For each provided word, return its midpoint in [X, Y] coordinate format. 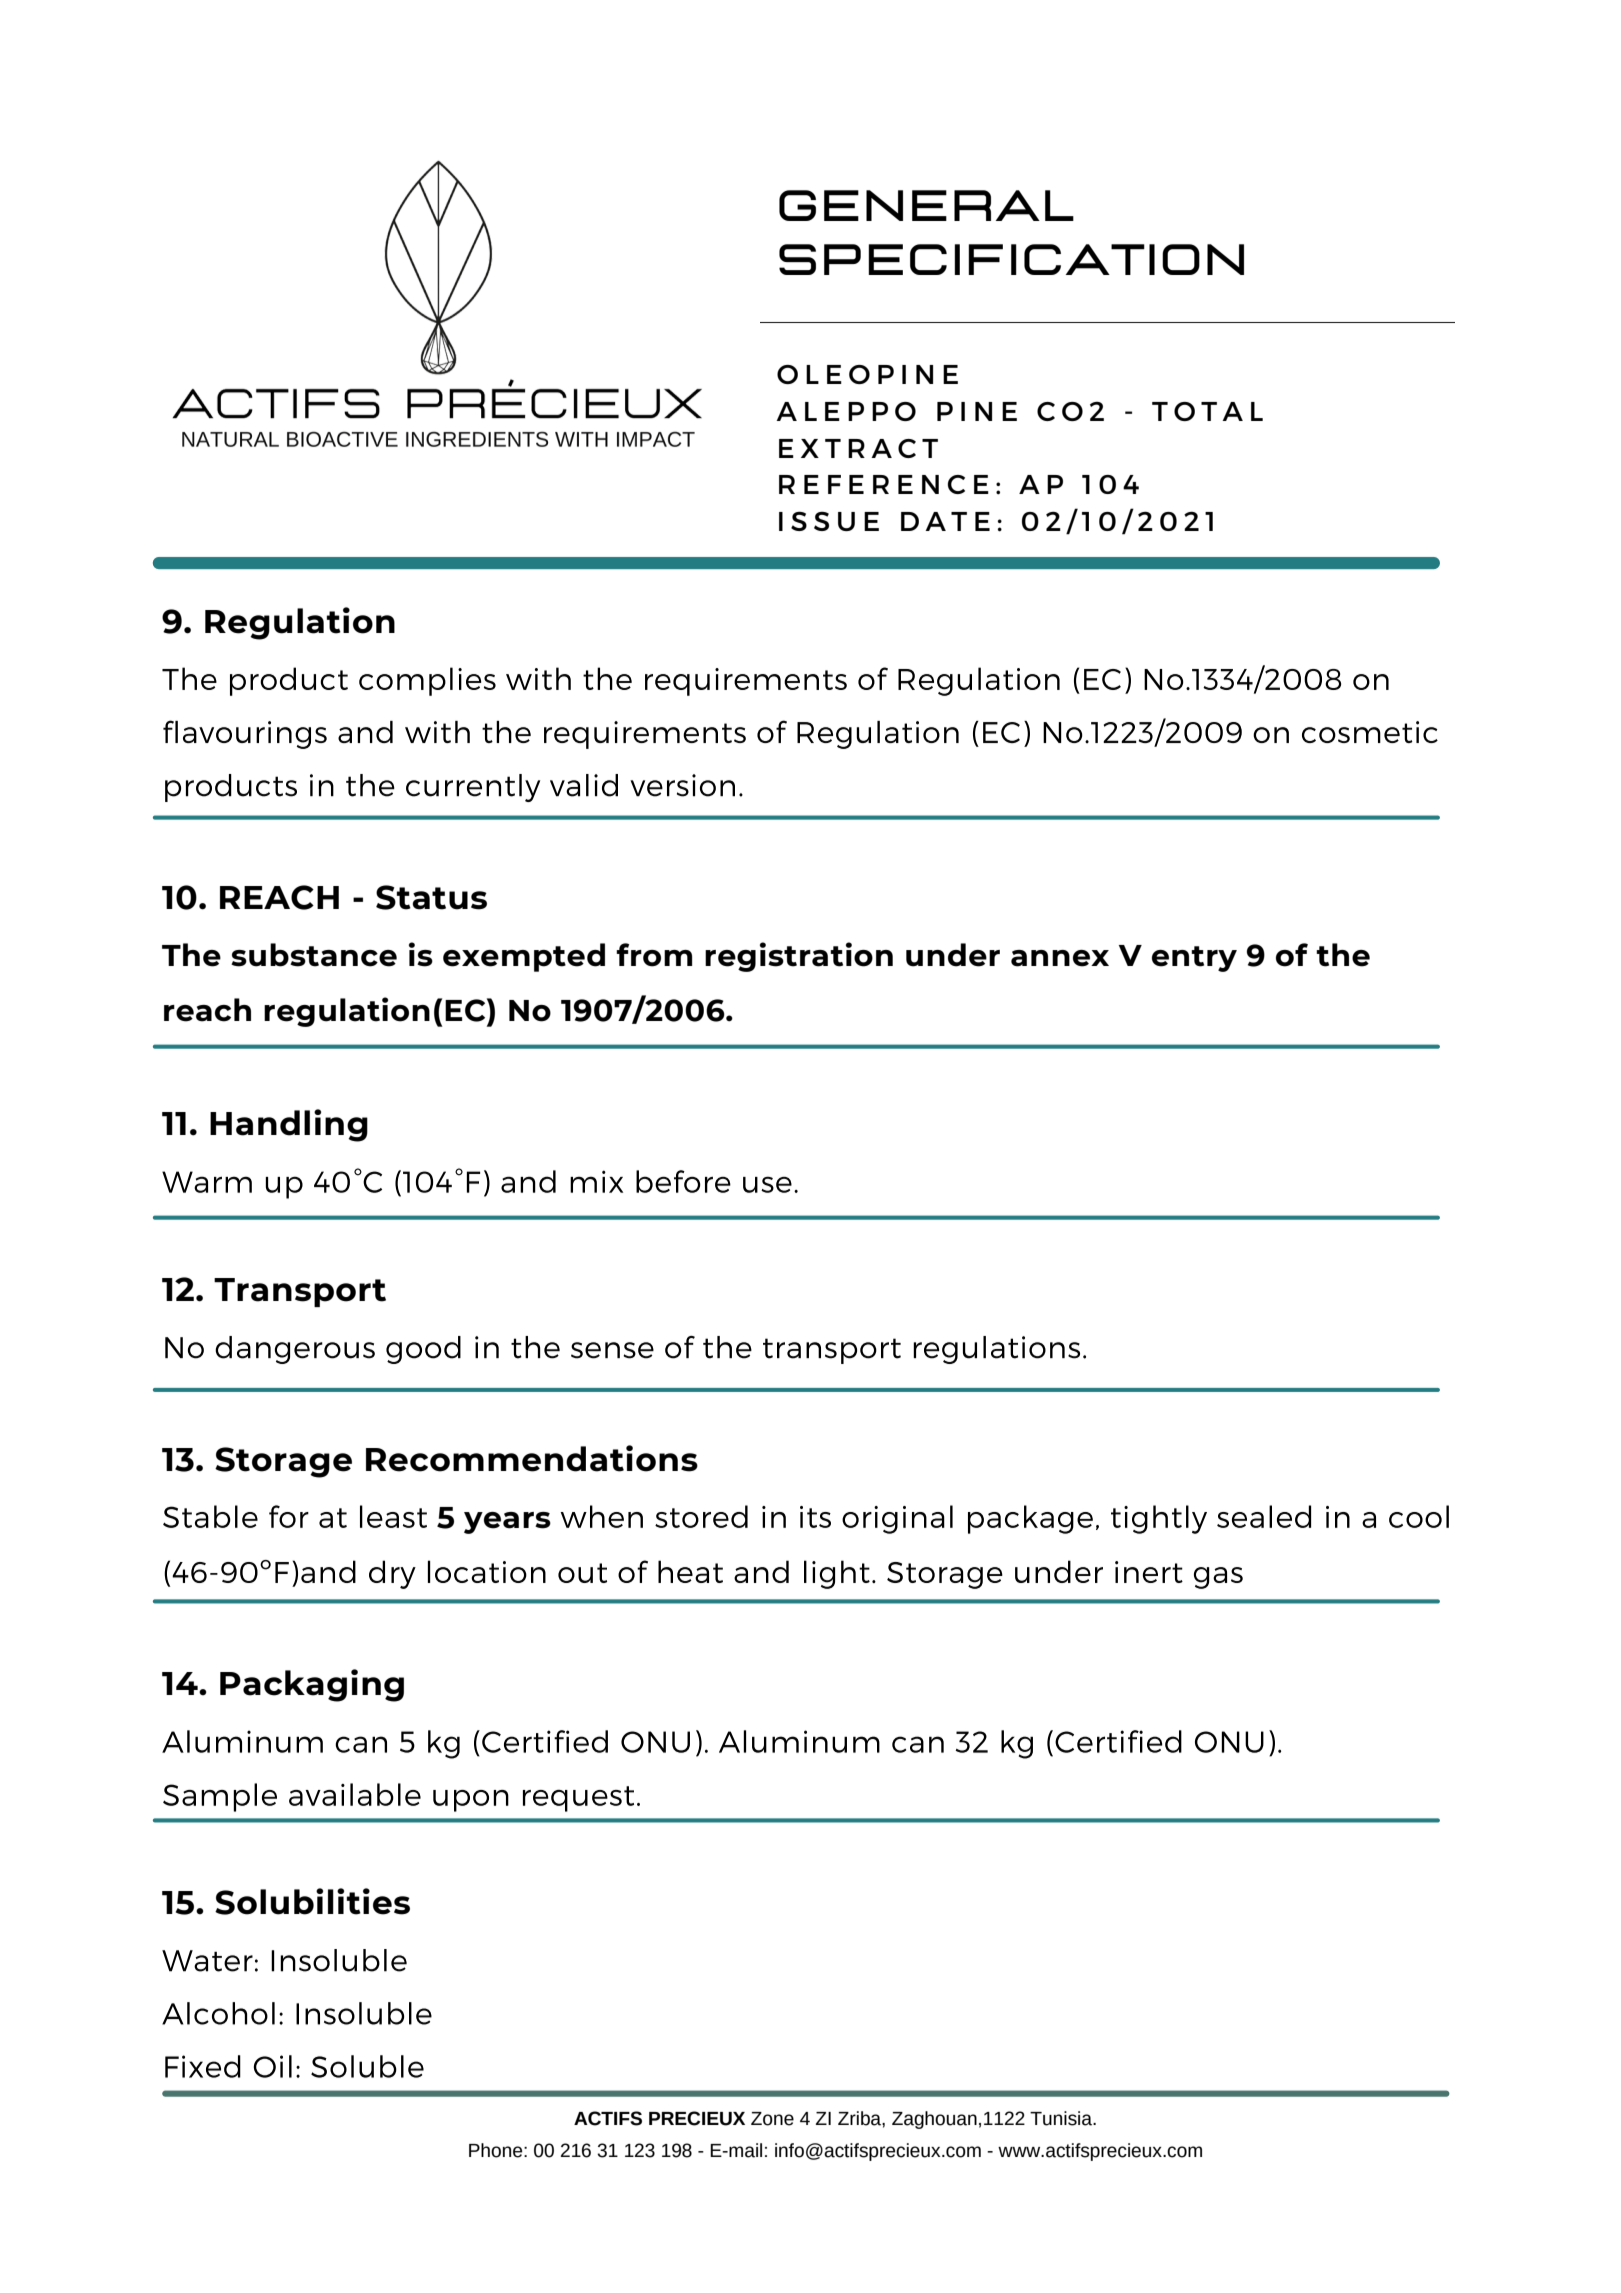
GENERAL [926, 205]
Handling [289, 1125]
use [767, 1184]
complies [427, 681]
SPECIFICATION [1011, 259]
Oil [273, 2066]
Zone [772, 2119]
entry [1194, 959]
